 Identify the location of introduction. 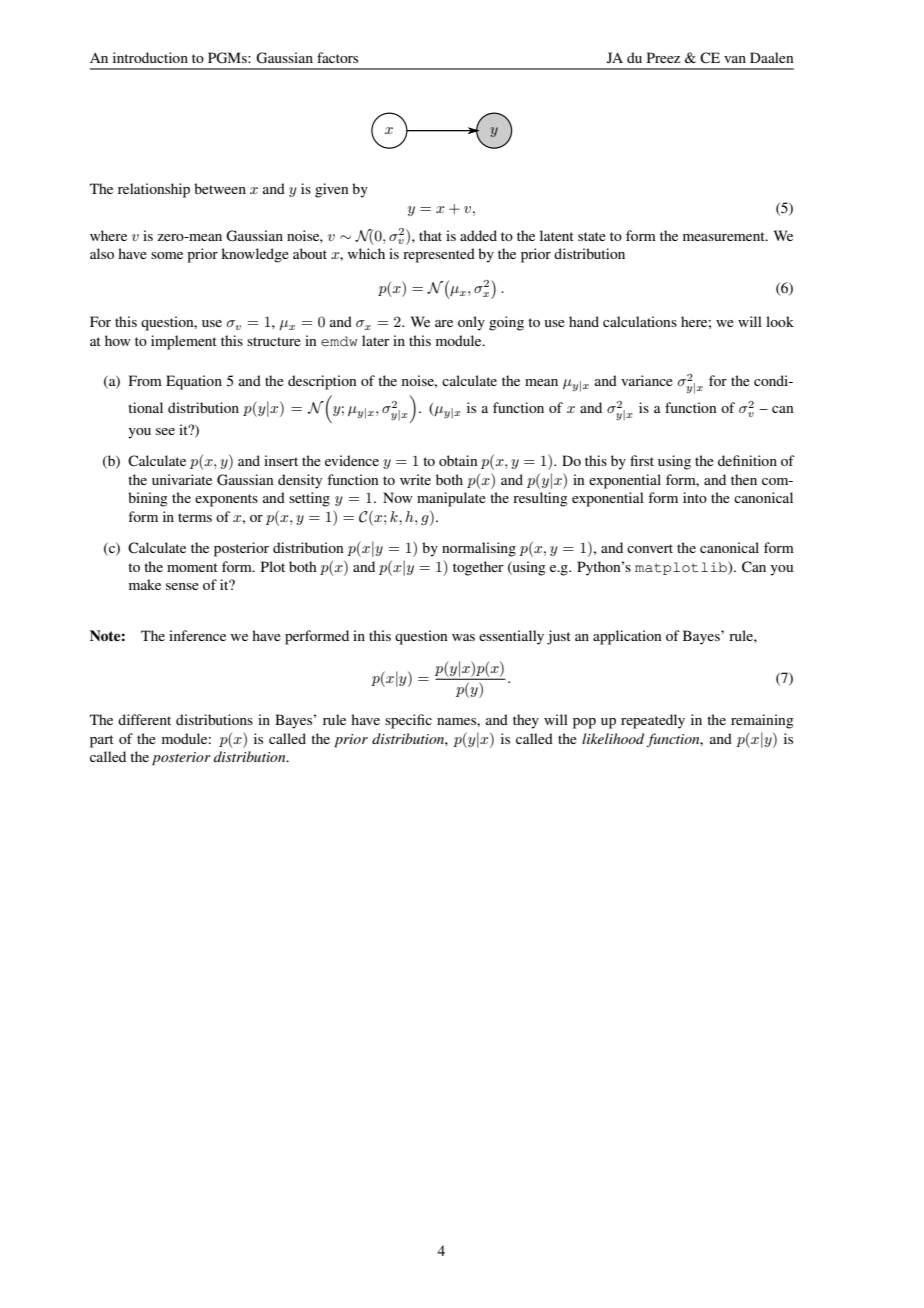
(150, 57).
